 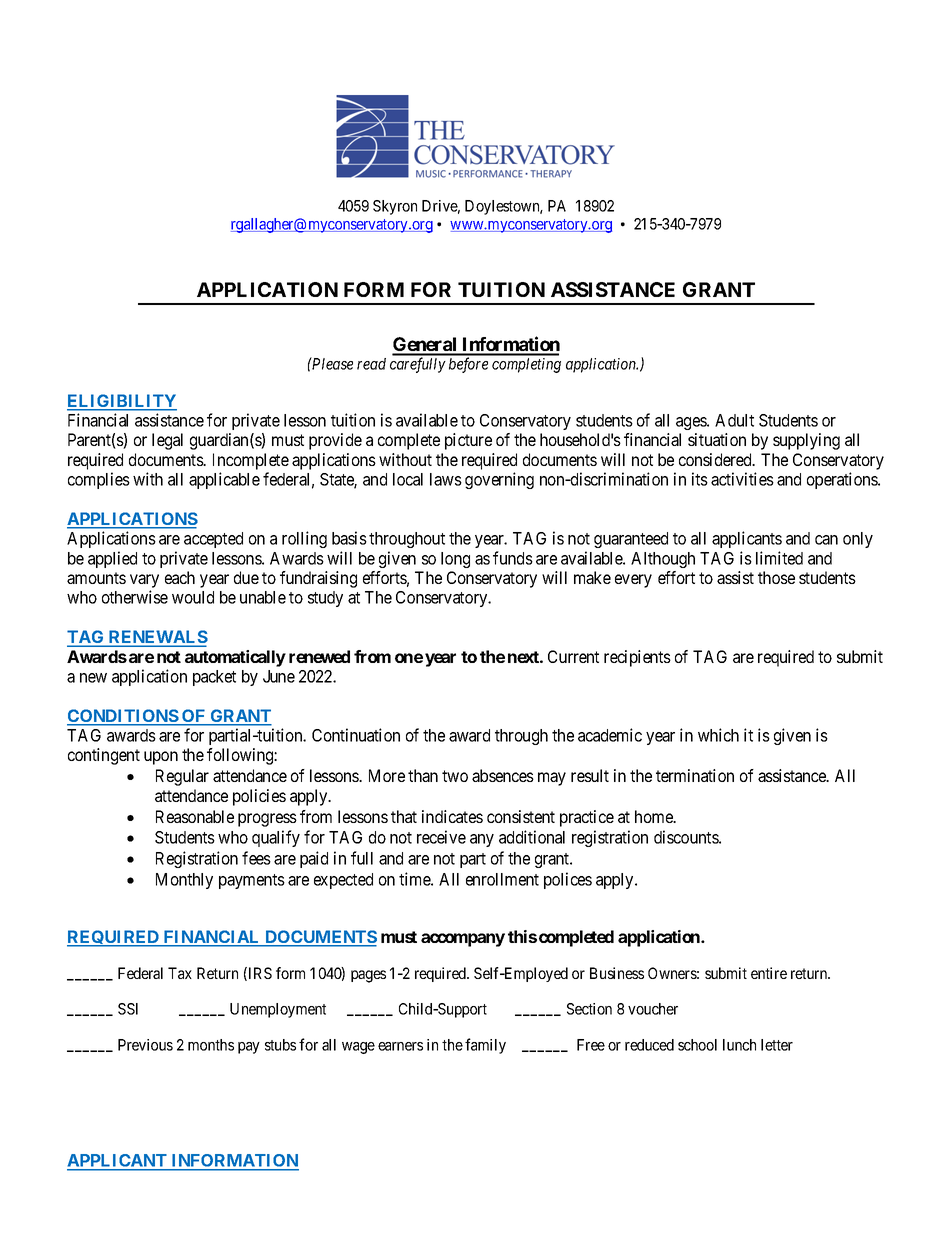 What do you see at coordinates (214, 678) in the page?
I see `packet` at bounding box center [214, 678].
